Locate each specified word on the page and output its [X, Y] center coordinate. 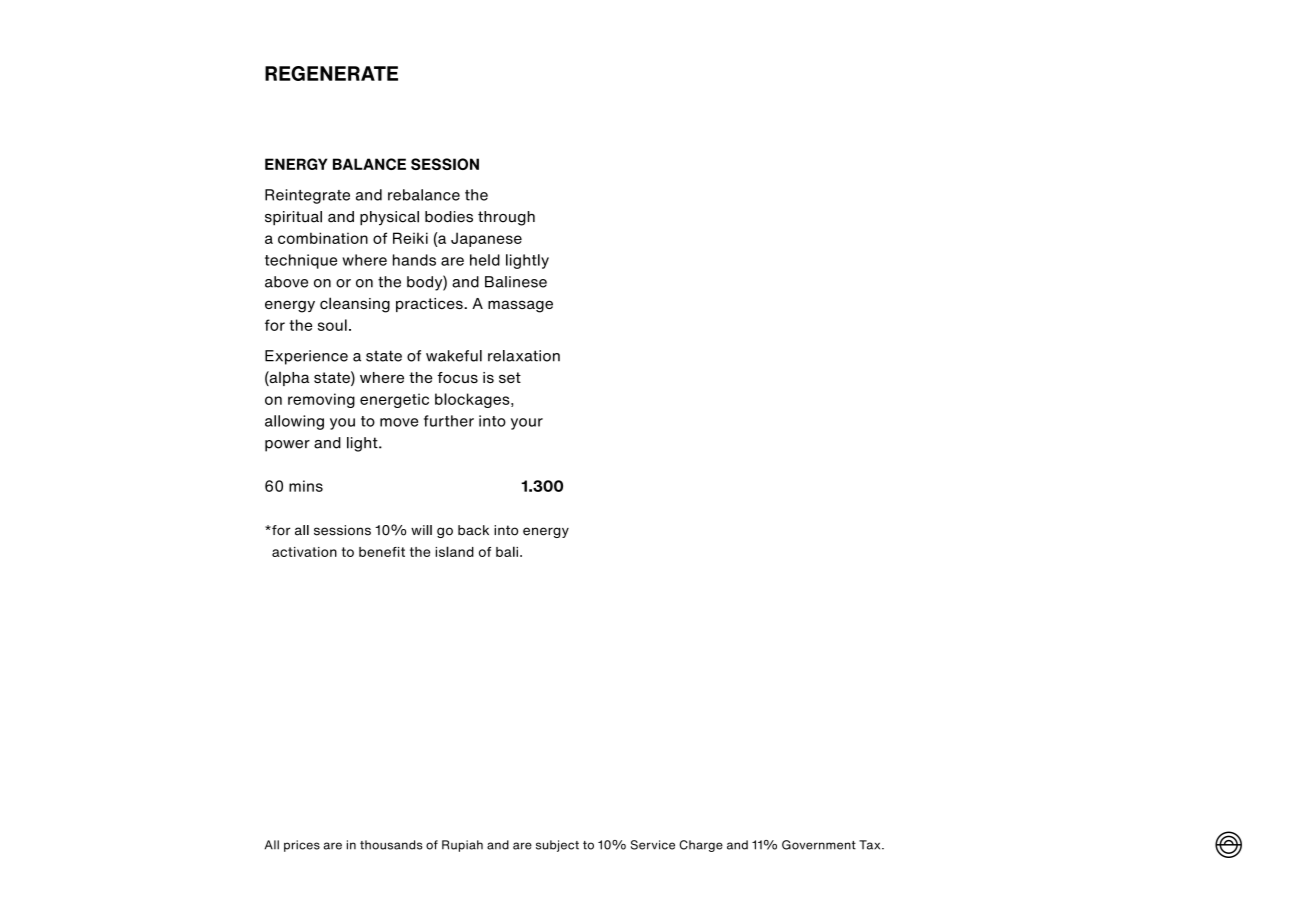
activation [304, 552]
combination [323, 238]
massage [520, 306]
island [454, 551]
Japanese [486, 239]
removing [321, 400]
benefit [382, 552]
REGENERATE [331, 73]
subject [557, 846]
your [527, 424]
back [473, 530]
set [510, 377]
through [506, 218]
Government [819, 845]
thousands [391, 845]
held [485, 260]
